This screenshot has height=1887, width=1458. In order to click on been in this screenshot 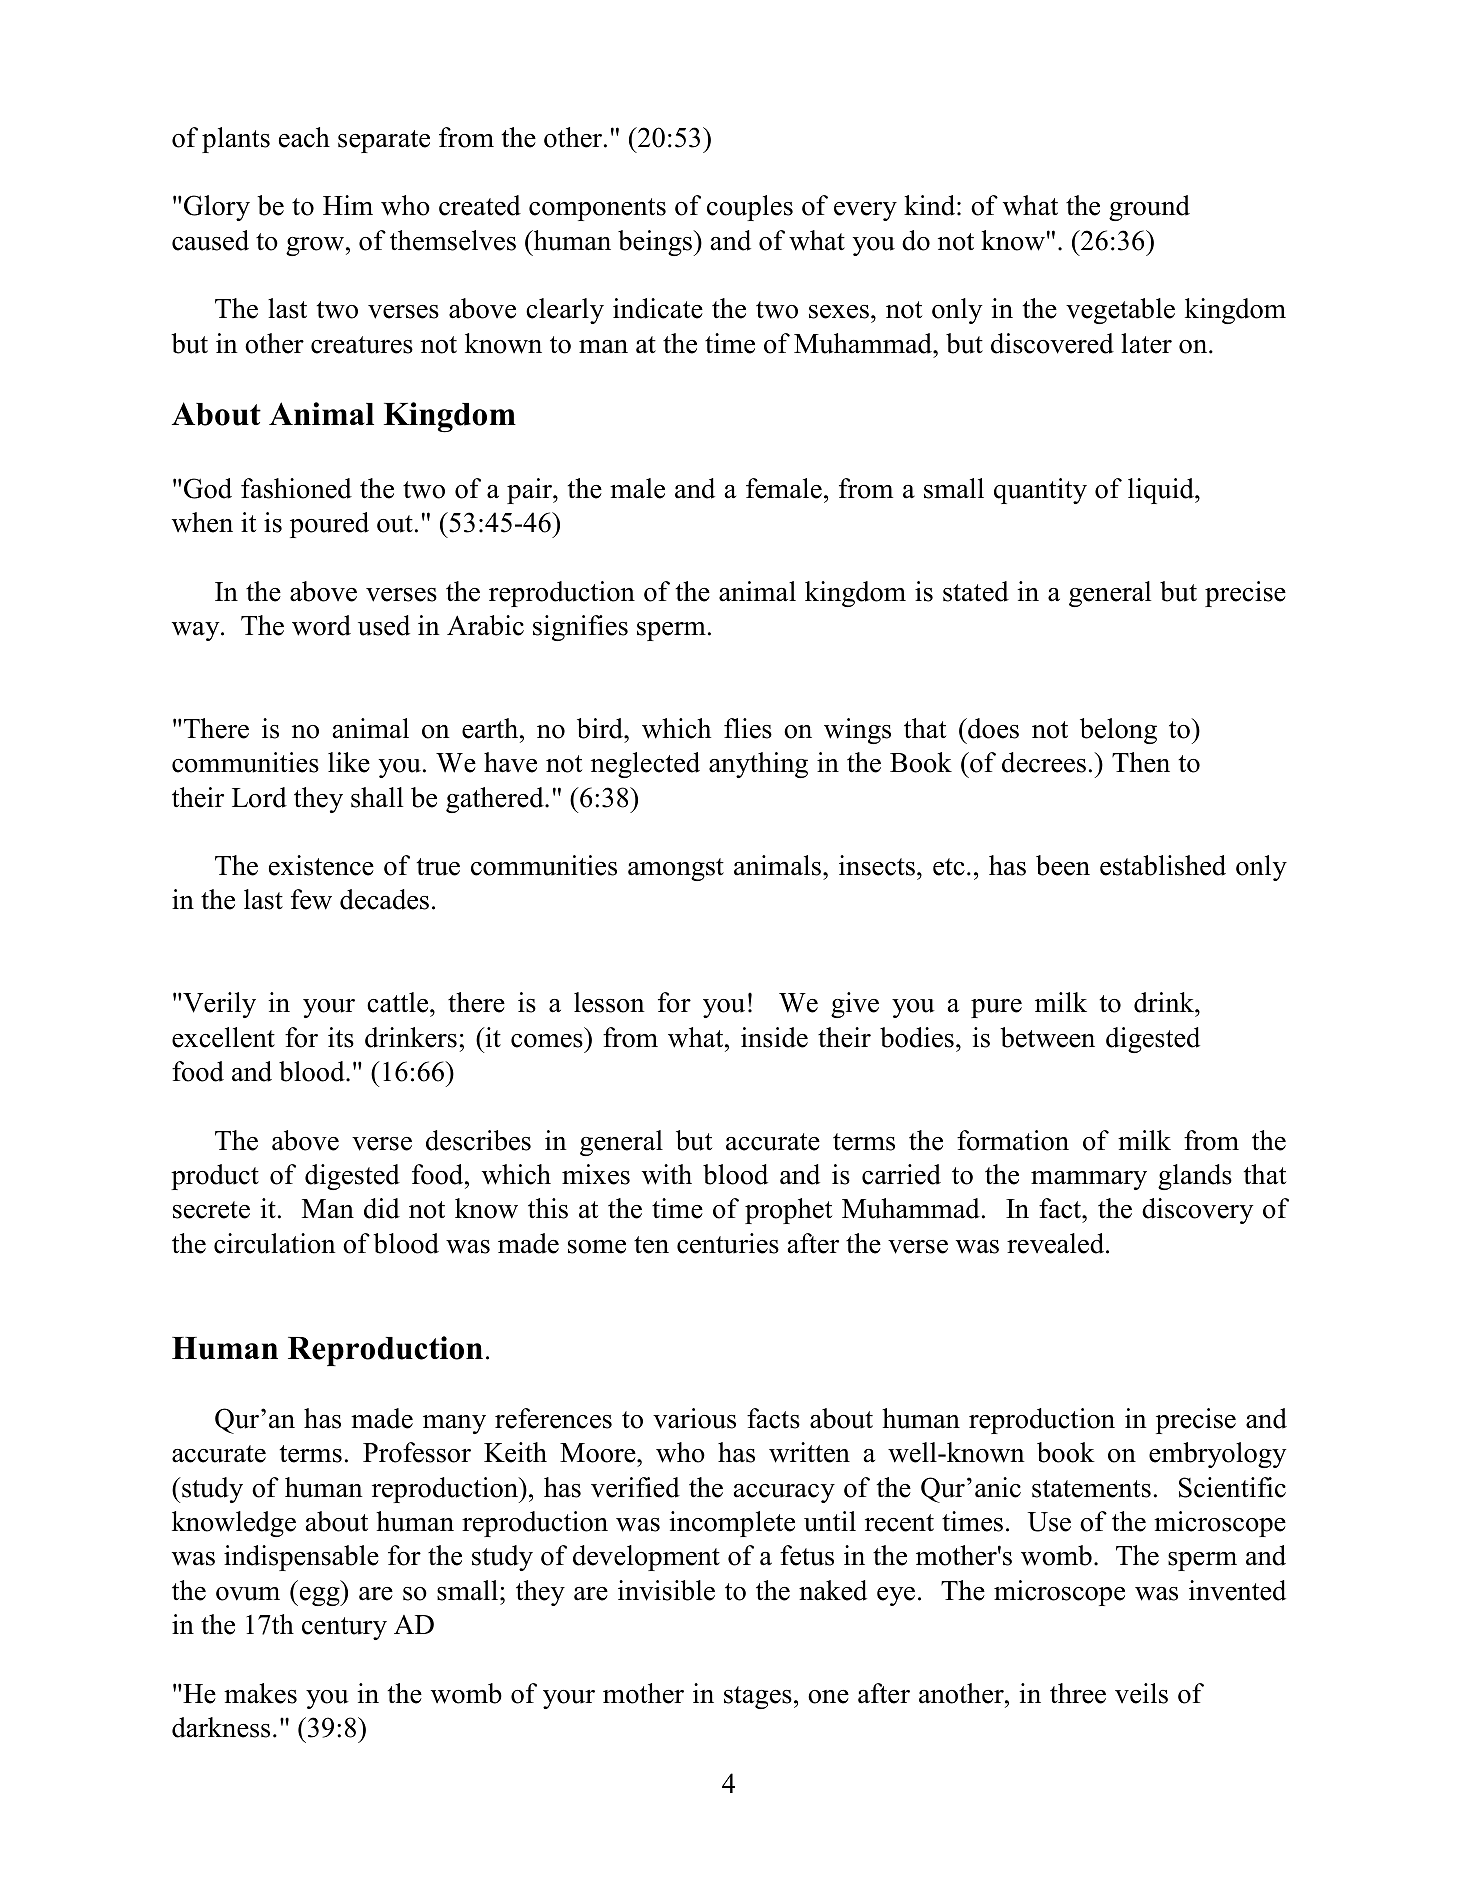, I will do `click(1063, 865)`.
